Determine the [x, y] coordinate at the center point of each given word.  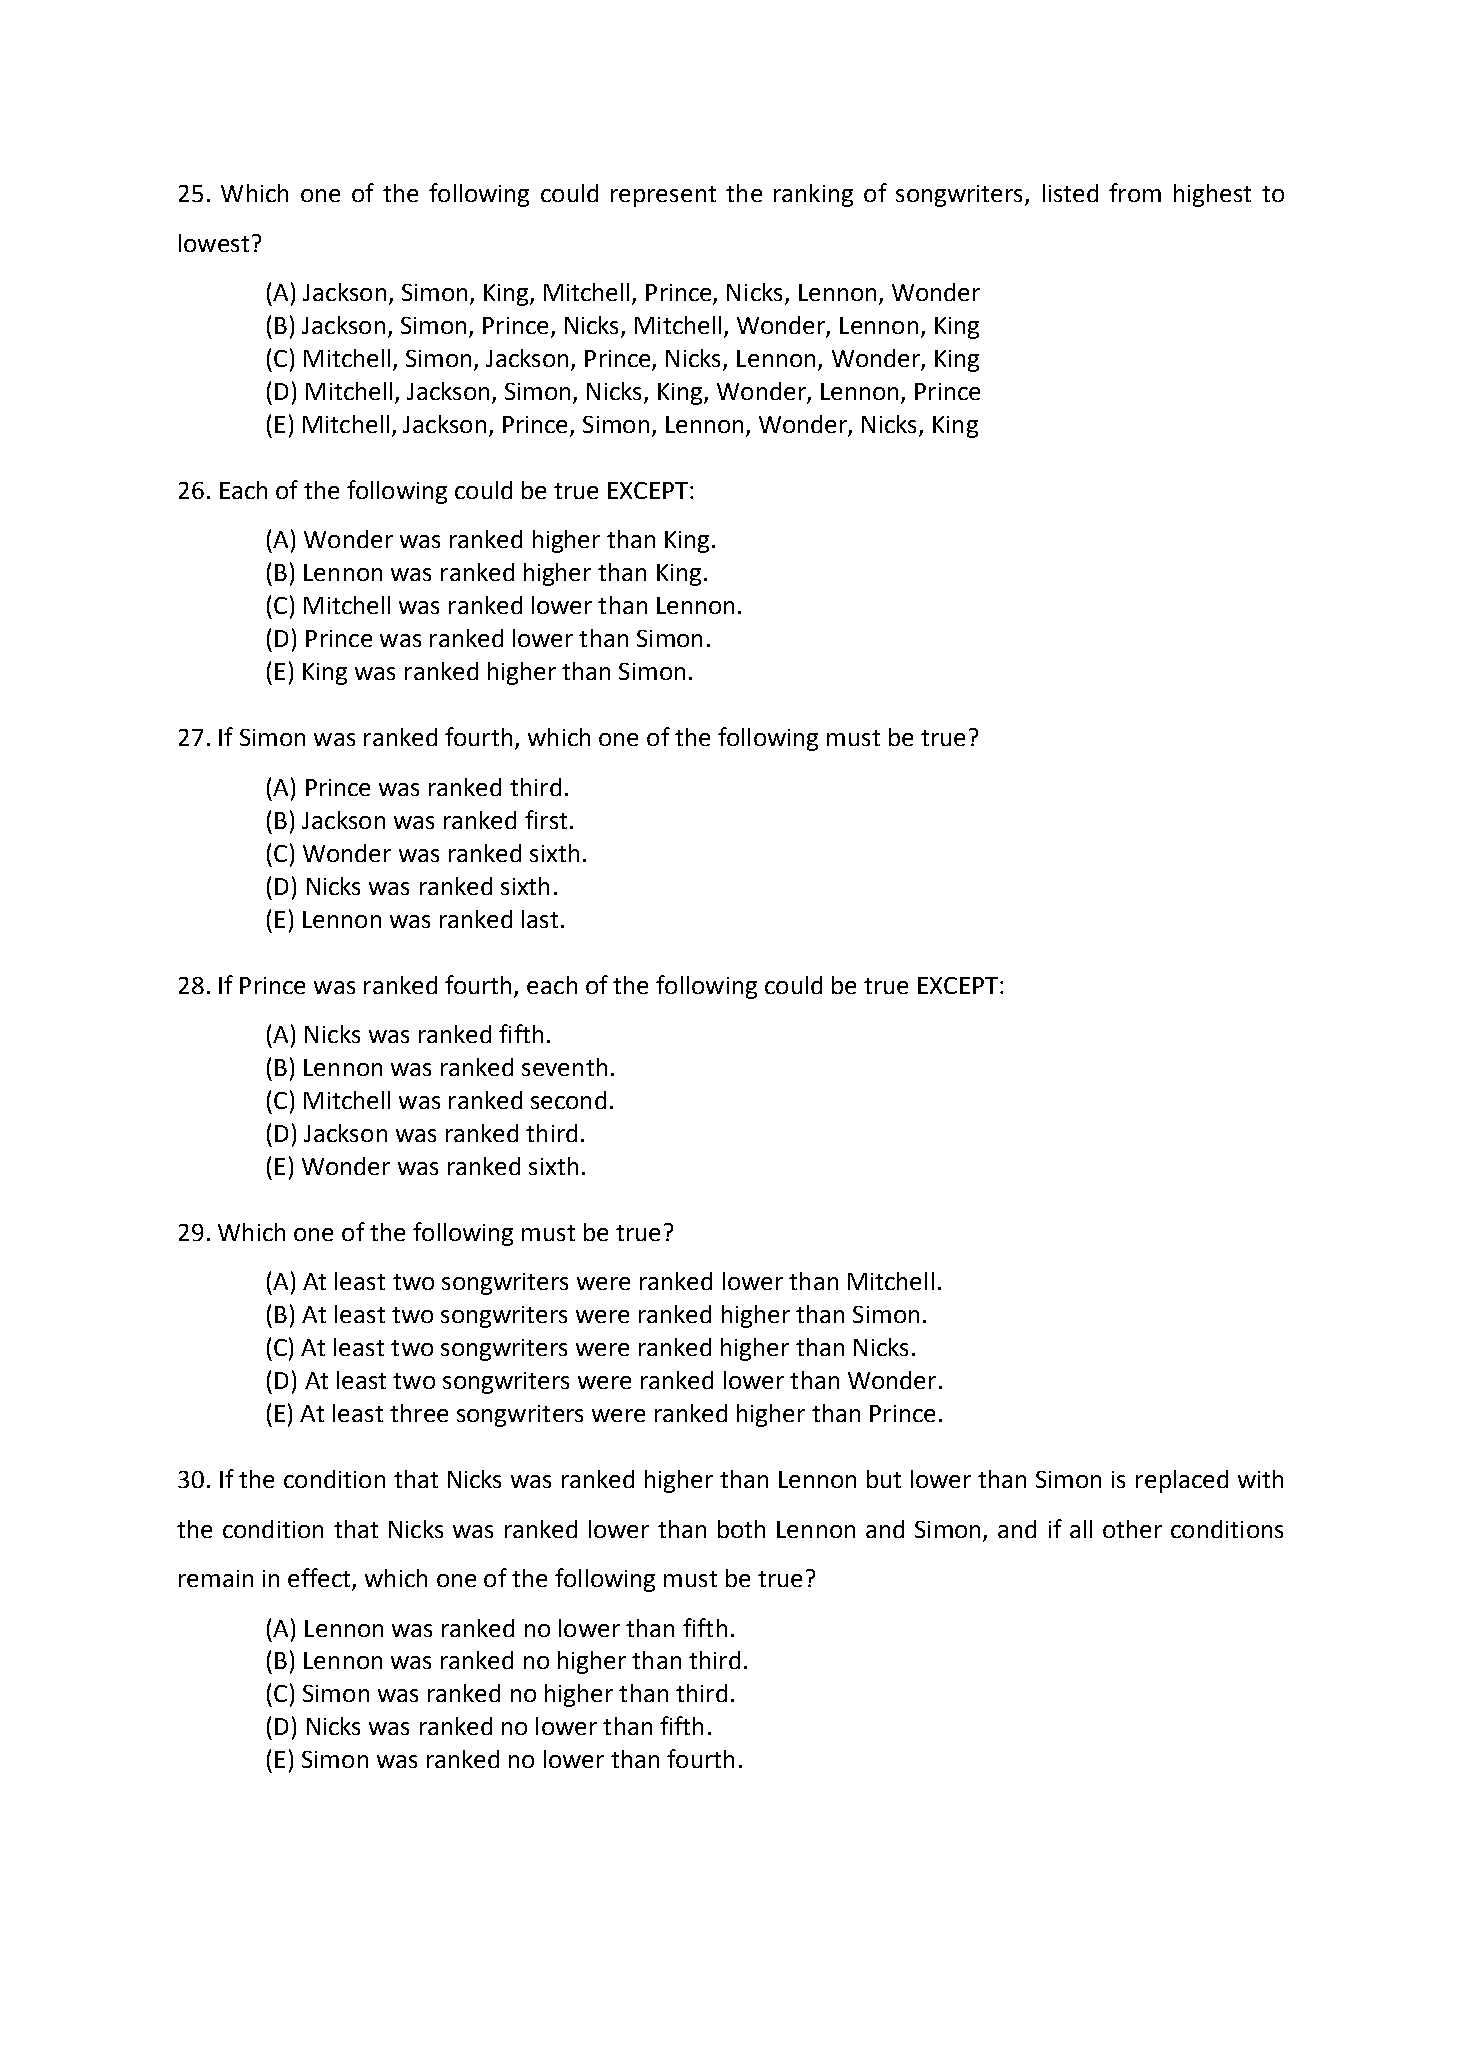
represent [663, 196]
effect [320, 1579]
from [1135, 192]
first [546, 819]
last [540, 919]
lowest [214, 243]
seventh [564, 1067]
